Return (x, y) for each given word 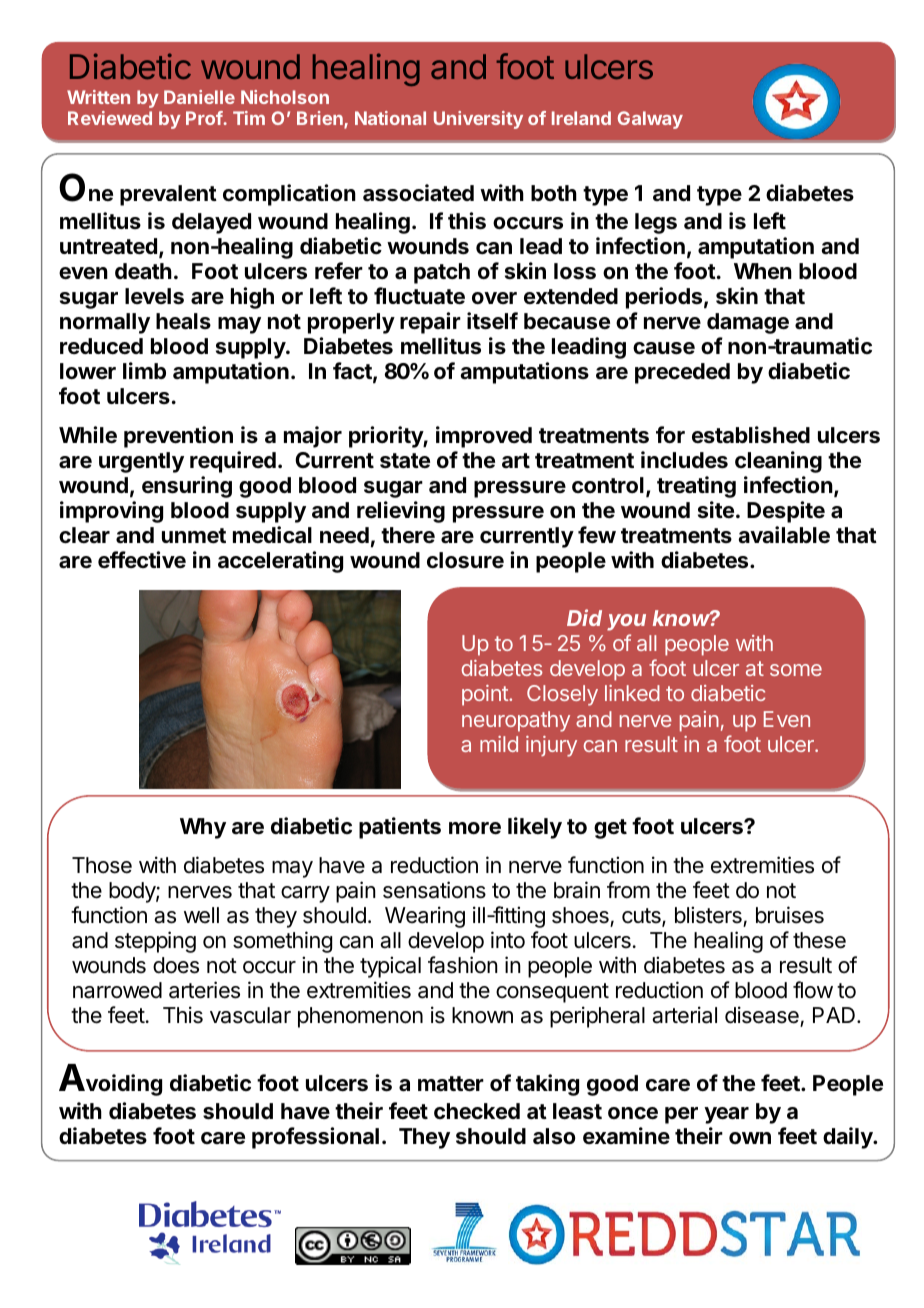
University (478, 120)
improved (484, 437)
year (726, 1115)
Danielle (199, 97)
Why (203, 828)
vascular (250, 1015)
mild (499, 744)
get (610, 829)
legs (656, 223)
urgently (141, 462)
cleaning (778, 462)
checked (477, 1111)
